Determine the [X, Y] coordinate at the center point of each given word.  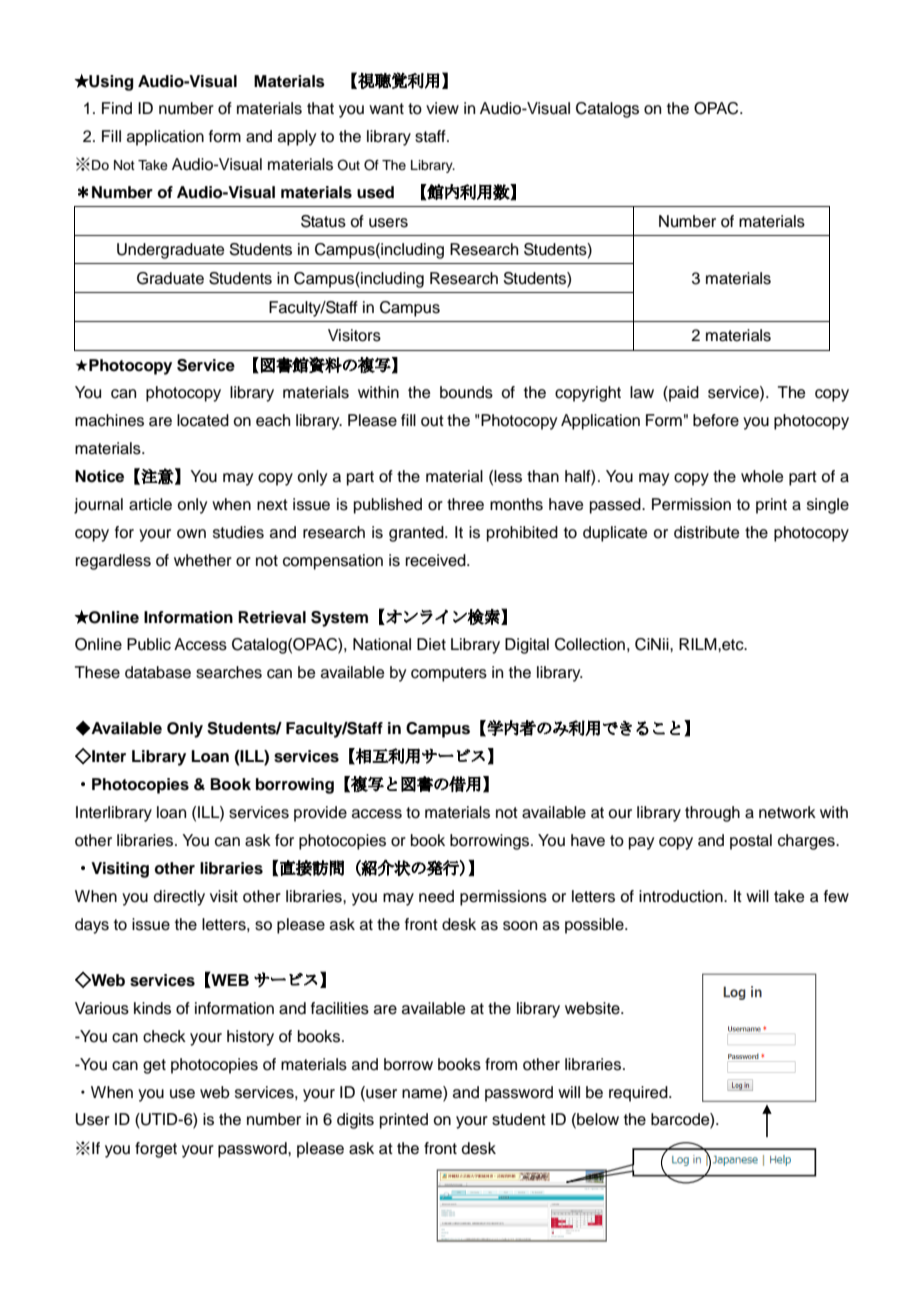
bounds [466, 392]
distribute [707, 532]
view [442, 108]
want [386, 109]
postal [751, 842]
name [423, 1092]
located [203, 420]
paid [683, 394]
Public [149, 644]
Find [117, 108]
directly [179, 898]
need [436, 896]
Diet [431, 644]
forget [156, 1150]
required [639, 1094]
